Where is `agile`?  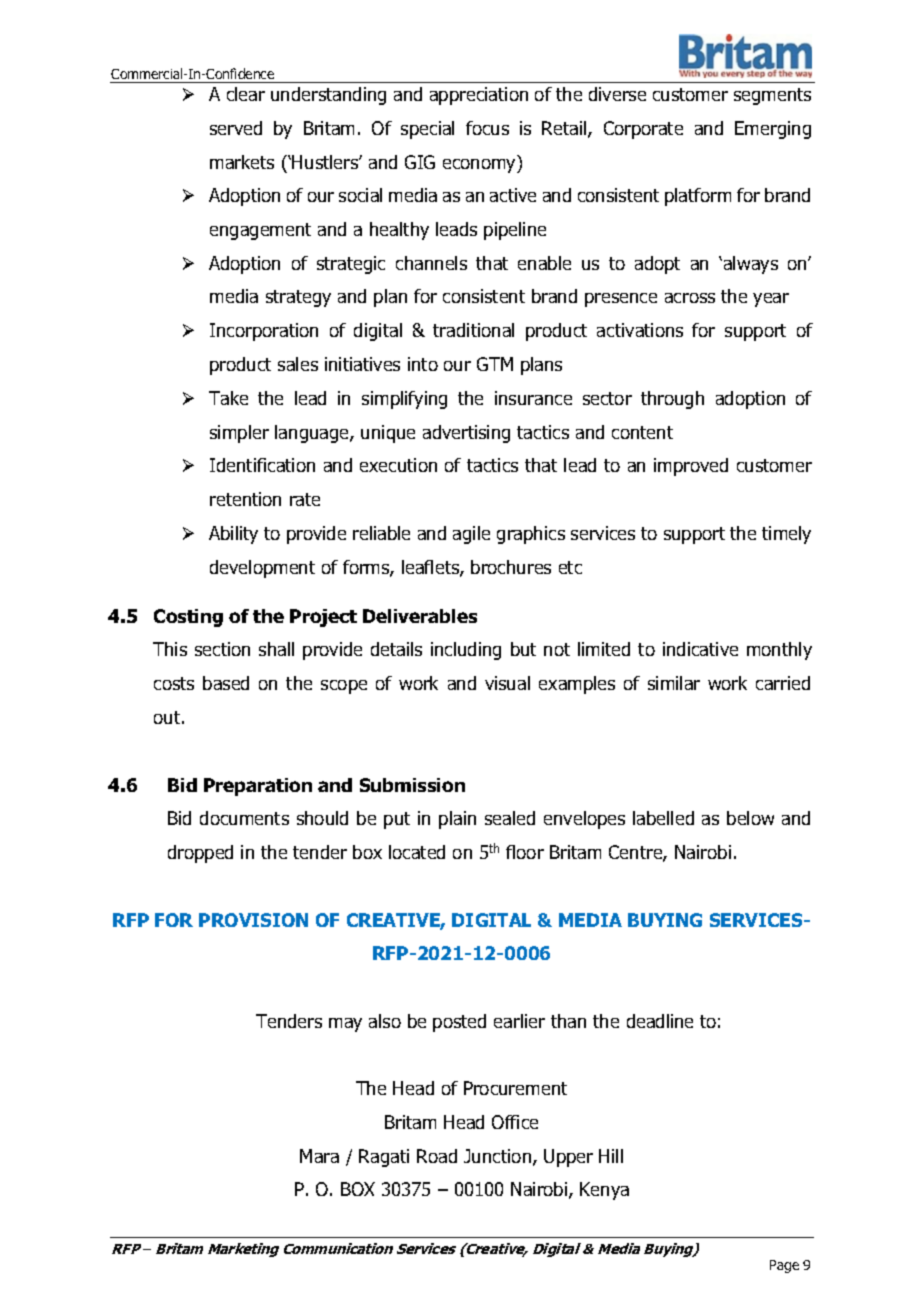
agile is located at coordinates (471, 535).
